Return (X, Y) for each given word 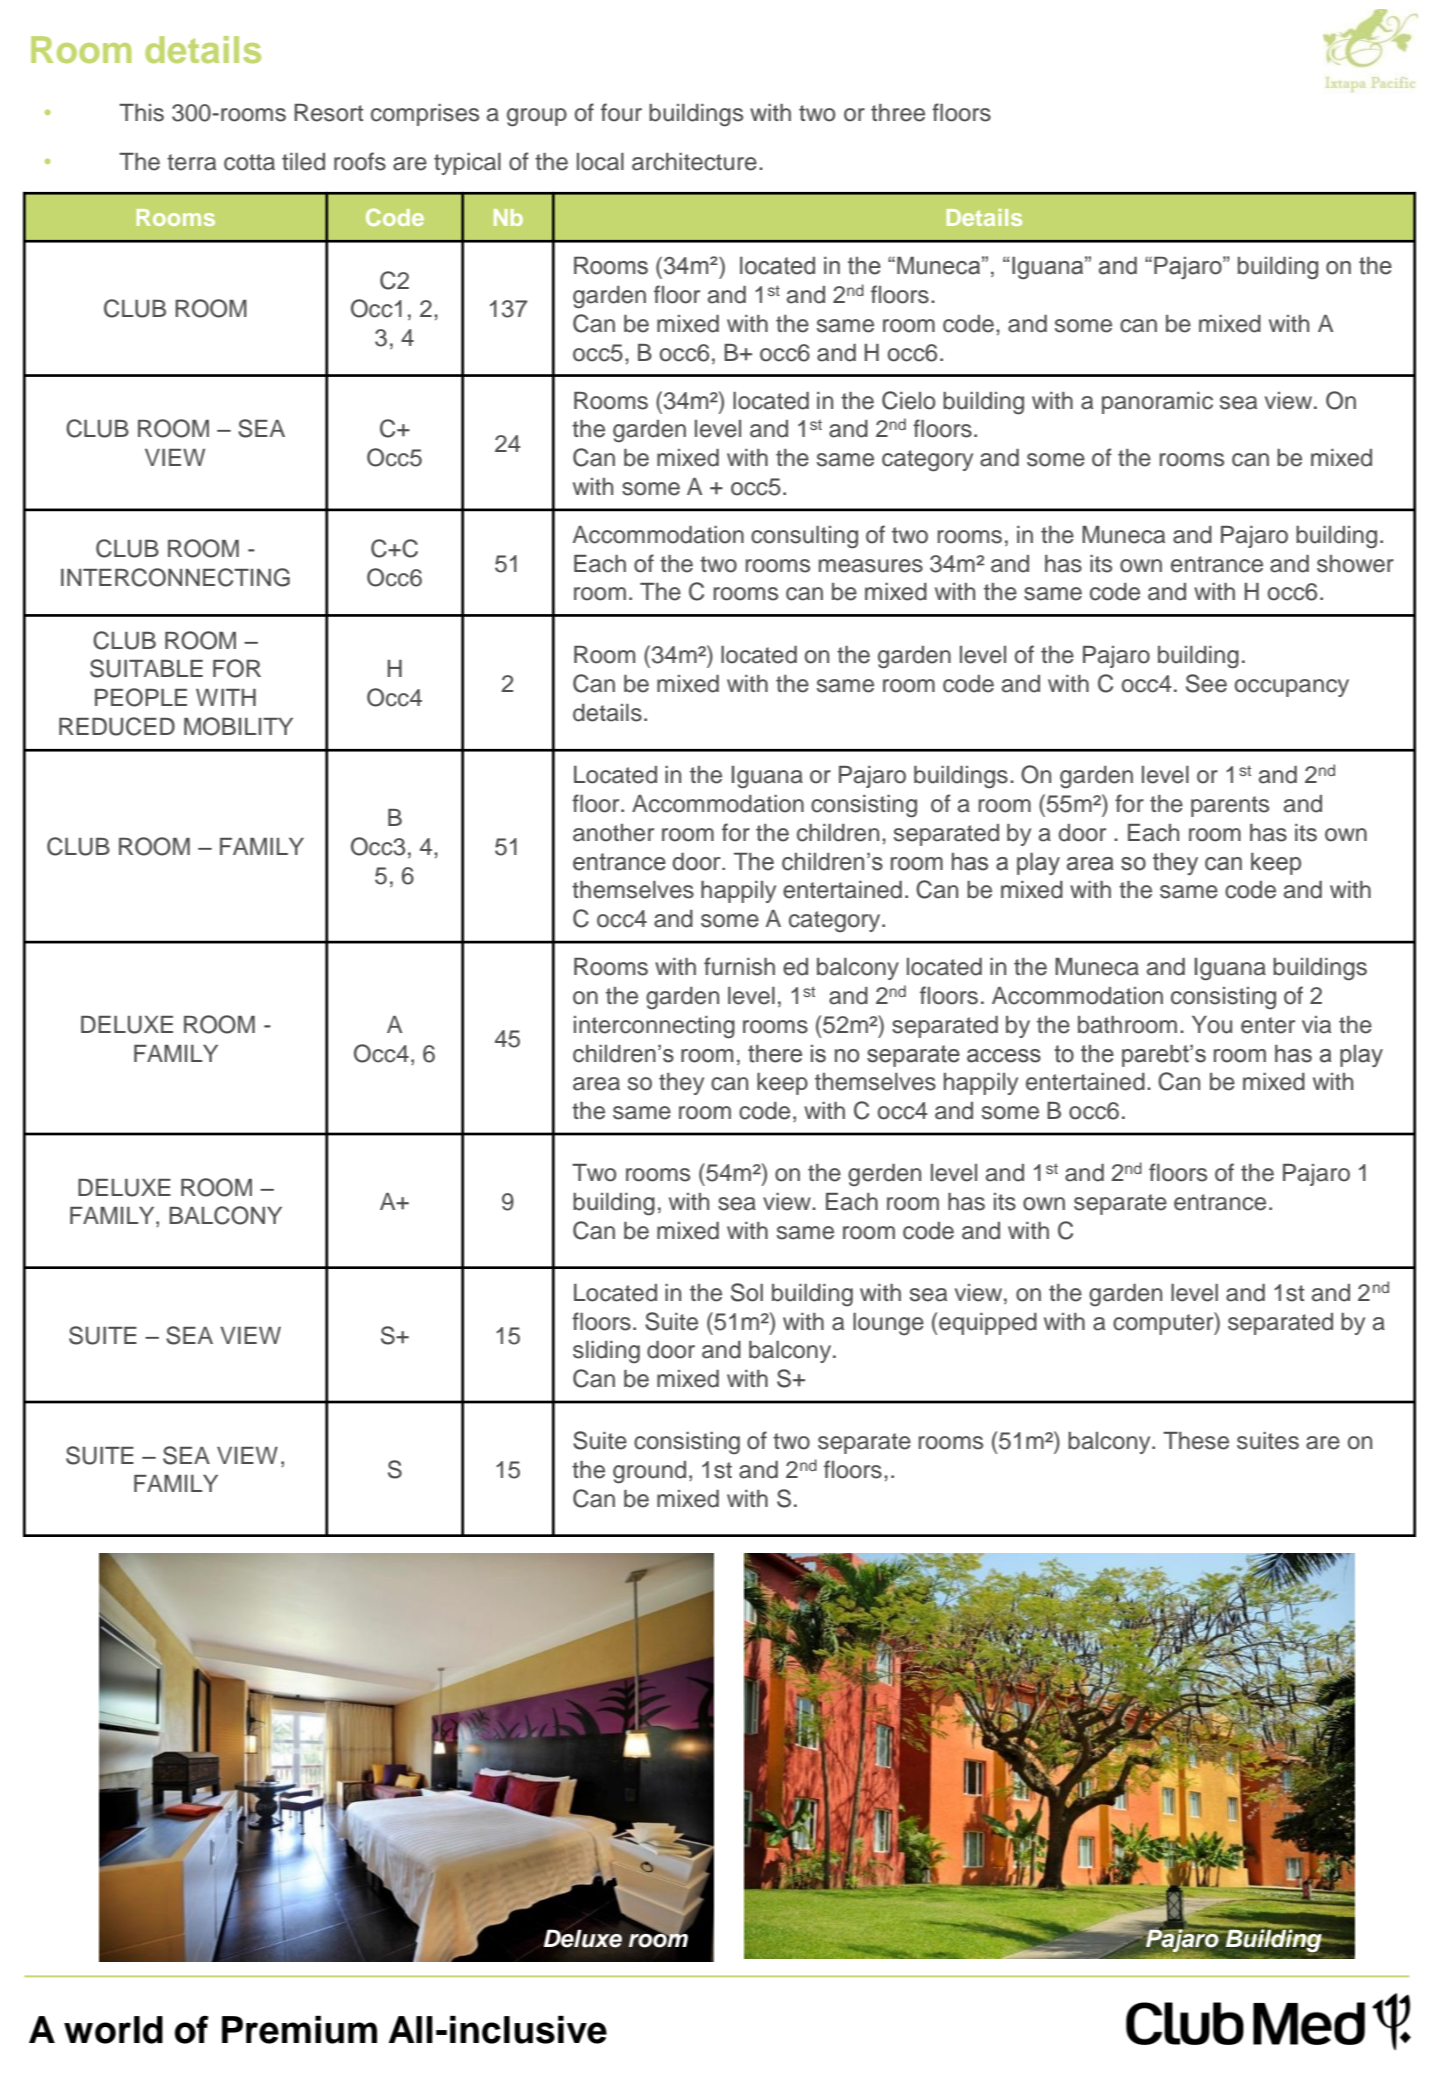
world (113, 2030)
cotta (249, 162)
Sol (747, 1292)
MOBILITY (238, 726)
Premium (299, 2030)
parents (1230, 806)
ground (649, 1472)
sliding (606, 1352)
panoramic (1157, 403)
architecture (694, 162)
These (1196, 1441)
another (613, 833)
